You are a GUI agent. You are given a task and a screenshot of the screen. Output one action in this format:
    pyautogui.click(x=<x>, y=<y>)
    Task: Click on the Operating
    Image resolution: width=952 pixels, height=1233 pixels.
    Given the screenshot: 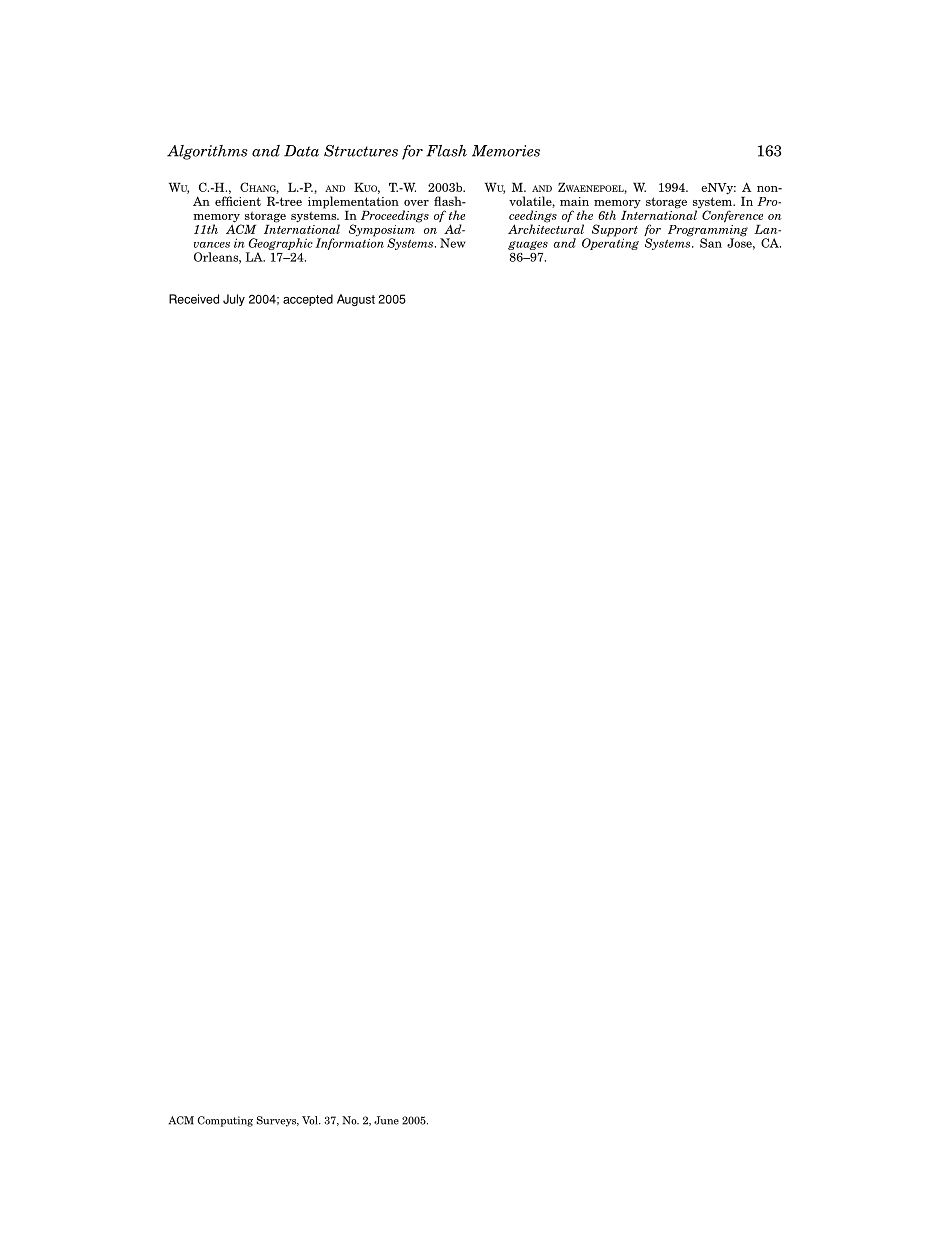 What is the action you would take?
    pyautogui.click(x=610, y=243)
